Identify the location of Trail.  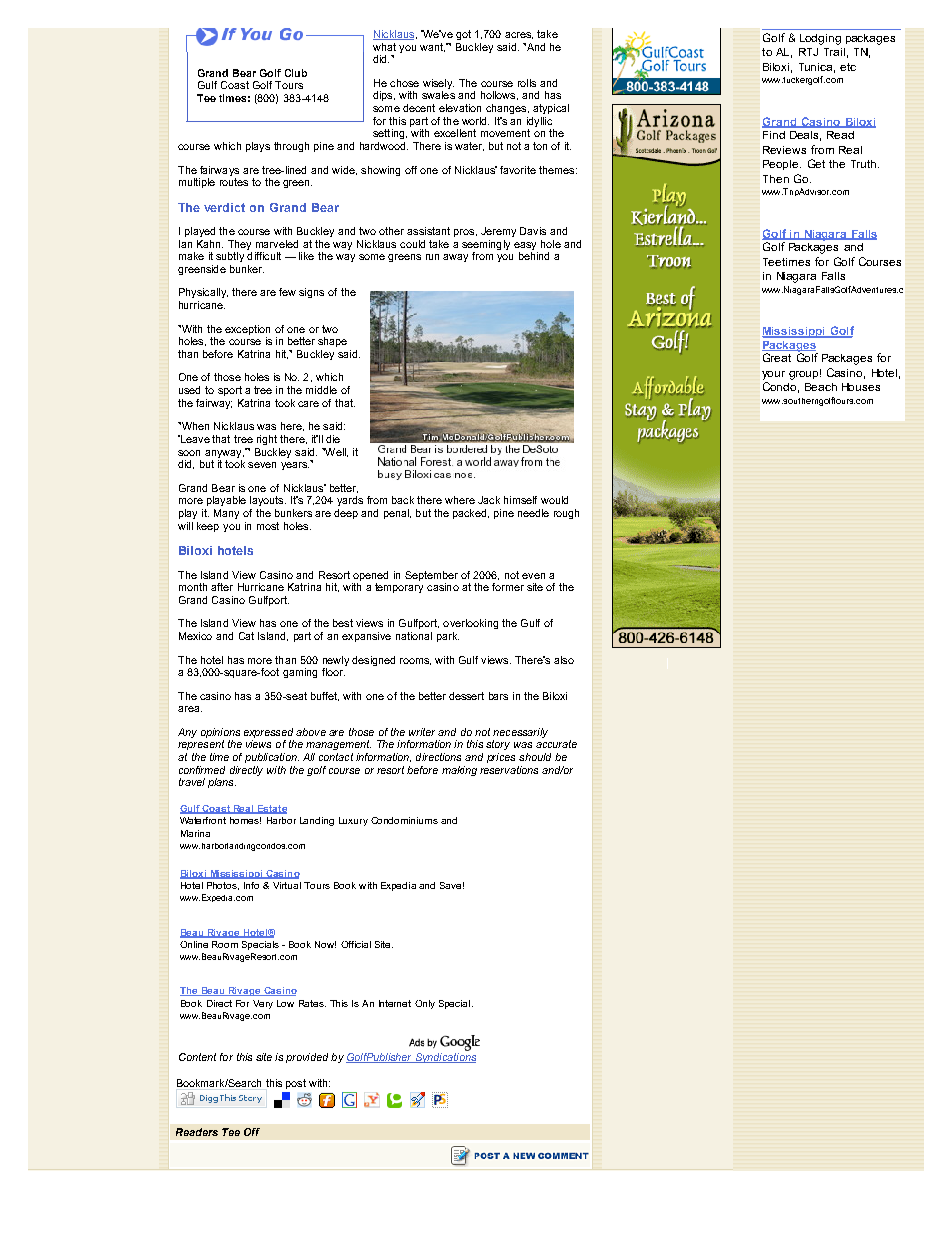
(834, 52).
